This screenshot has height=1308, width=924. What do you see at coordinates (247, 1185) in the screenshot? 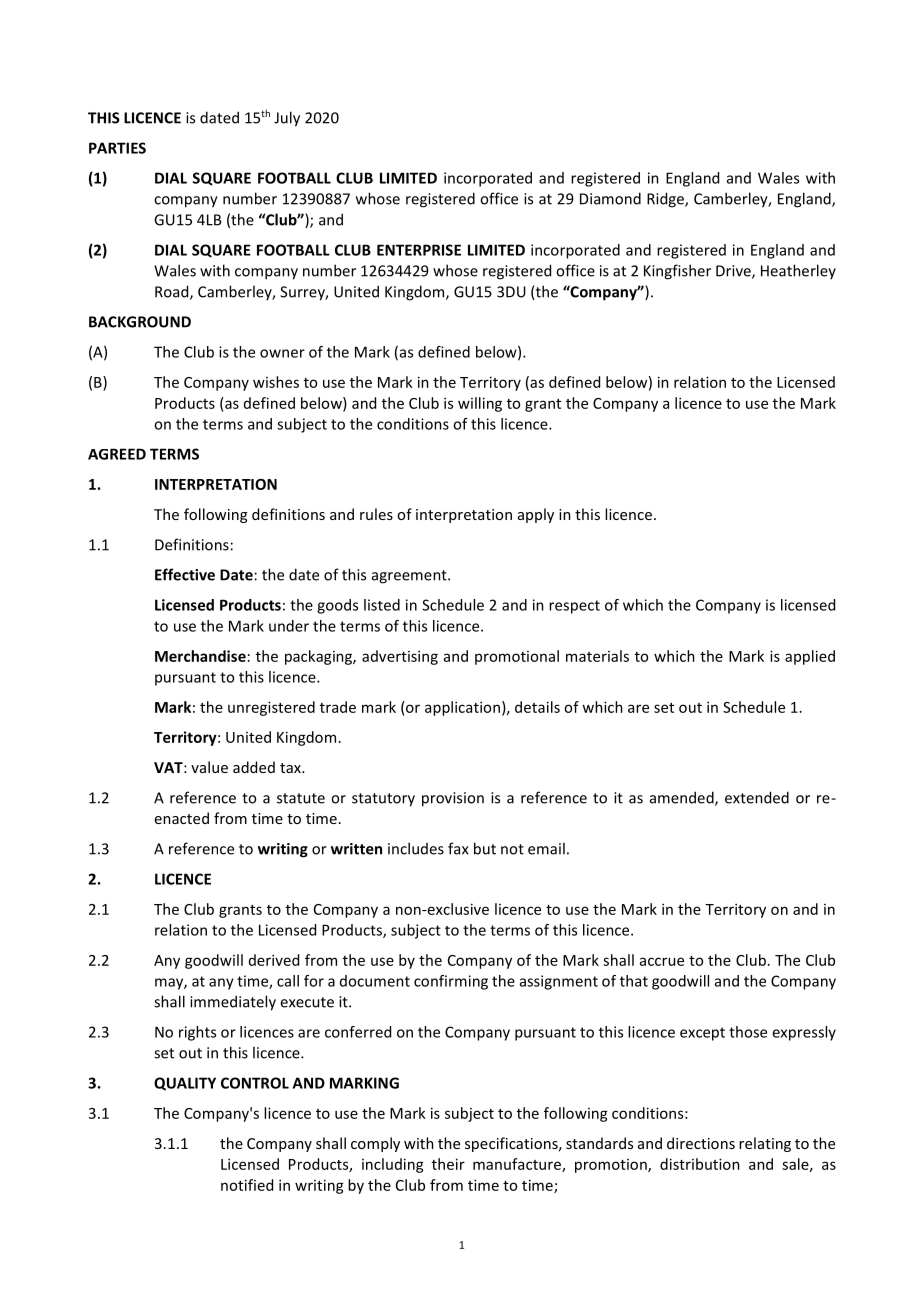
I see `notified` at bounding box center [247, 1185].
